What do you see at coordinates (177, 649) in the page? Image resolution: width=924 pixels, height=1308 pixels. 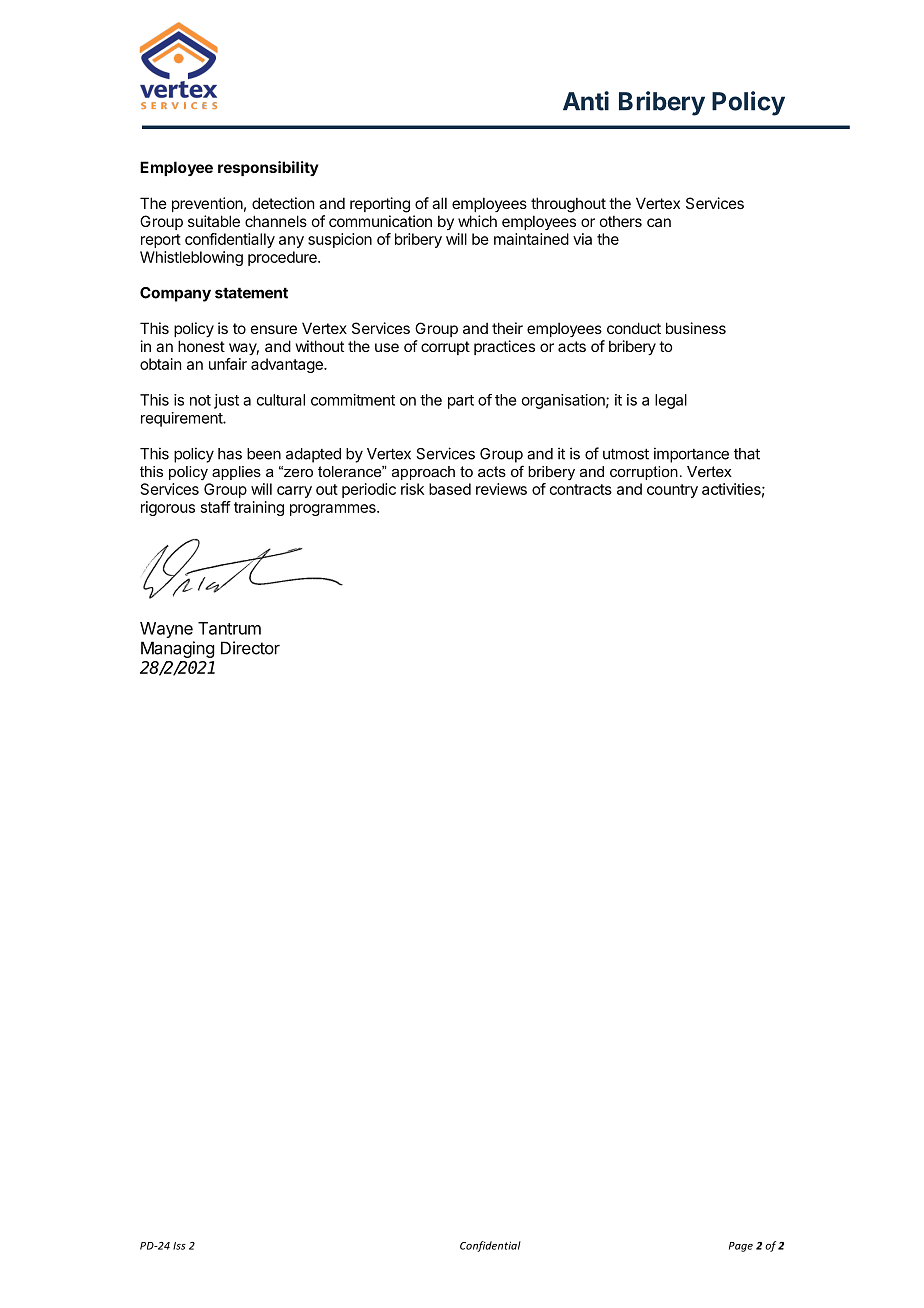 I see `Managing` at bounding box center [177, 649].
